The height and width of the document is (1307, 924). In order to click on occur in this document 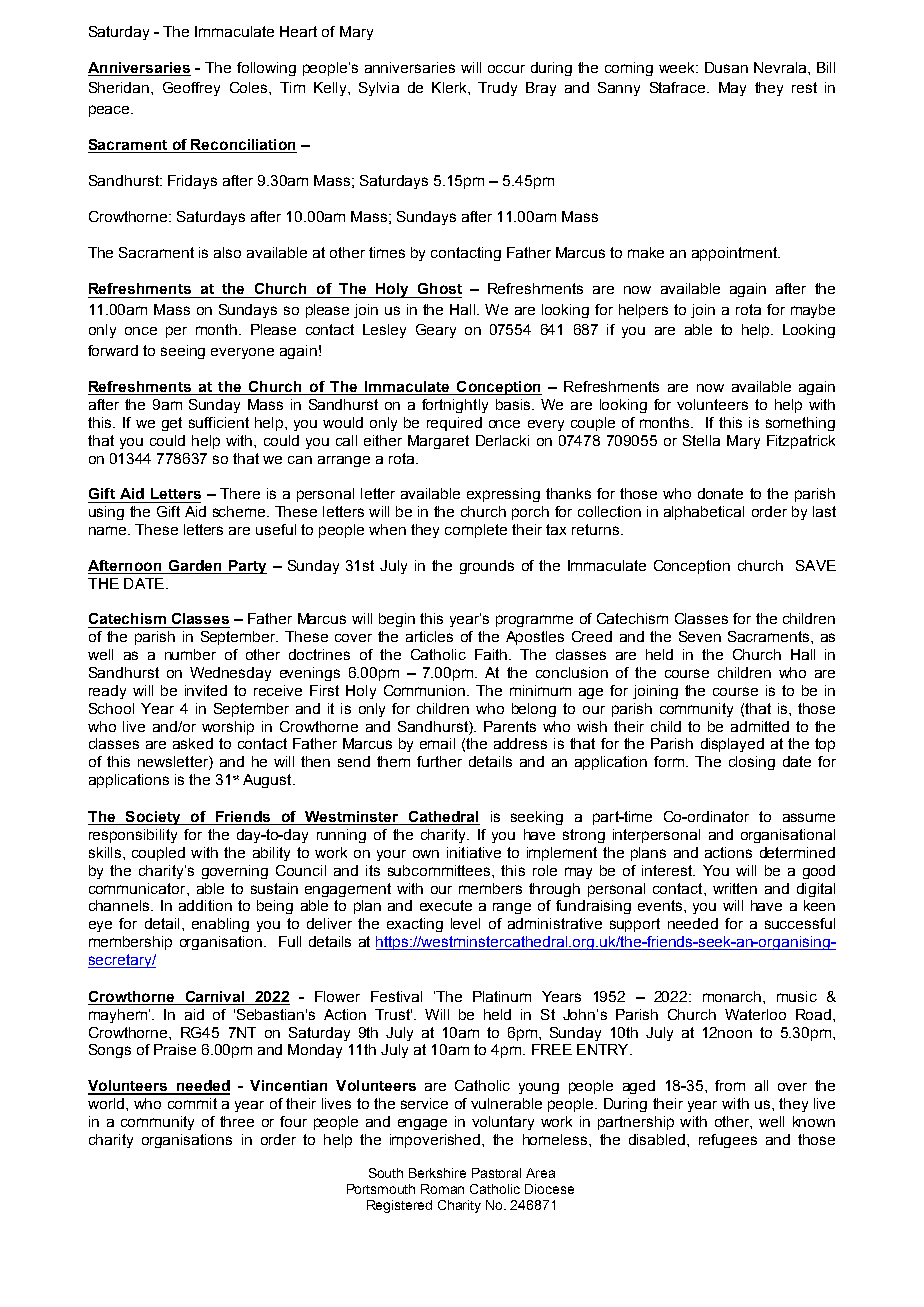, I will do `click(506, 69)`.
